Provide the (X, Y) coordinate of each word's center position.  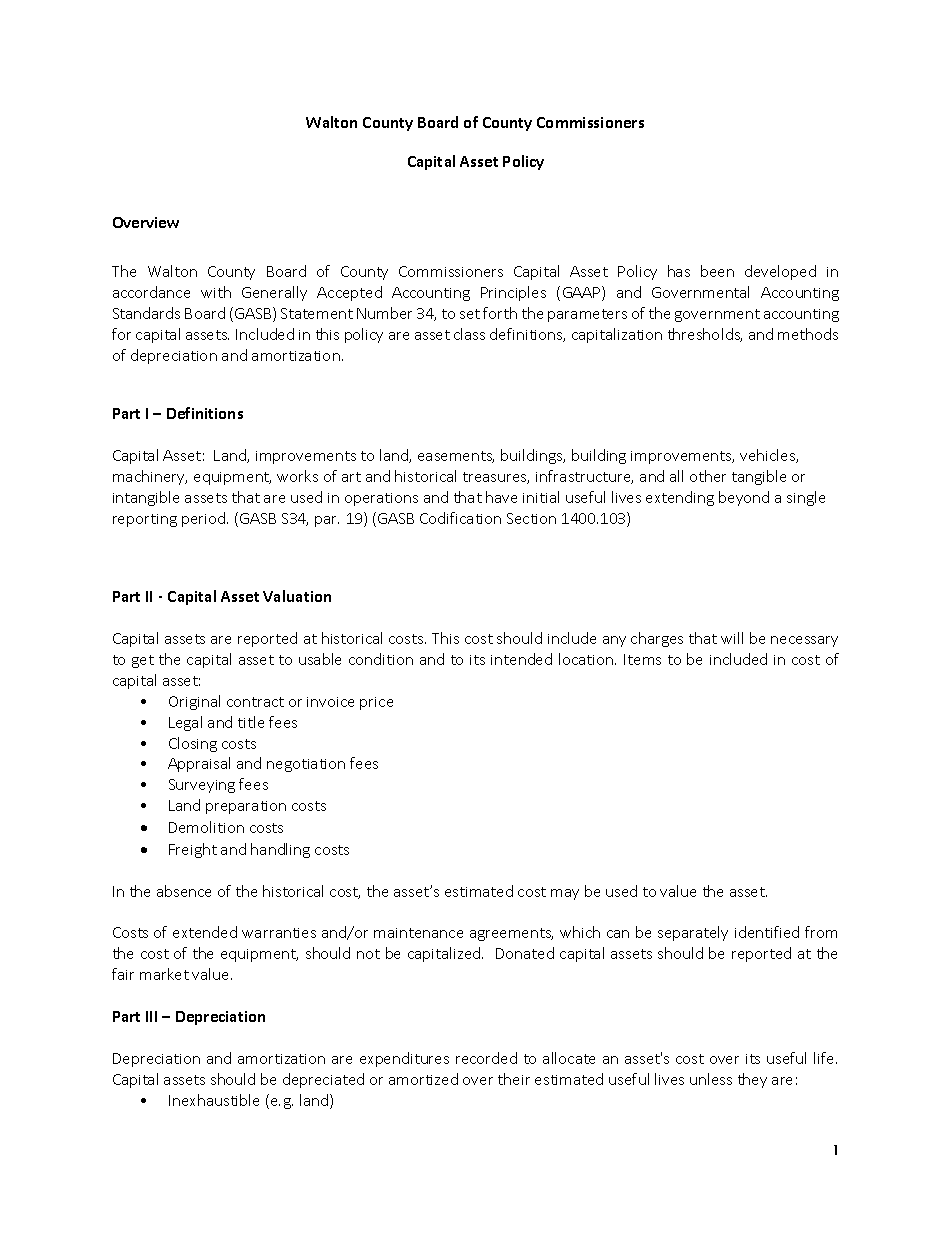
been (717, 271)
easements (456, 457)
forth (500, 313)
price (376, 703)
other (708, 476)
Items (642, 659)
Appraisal (199, 764)
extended (205, 932)
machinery (150, 477)
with (216, 292)
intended (521, 659)
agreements (511, 934)
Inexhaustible (214, 1100)
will (732, 638)
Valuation (297, 596)
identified (767, 932)
